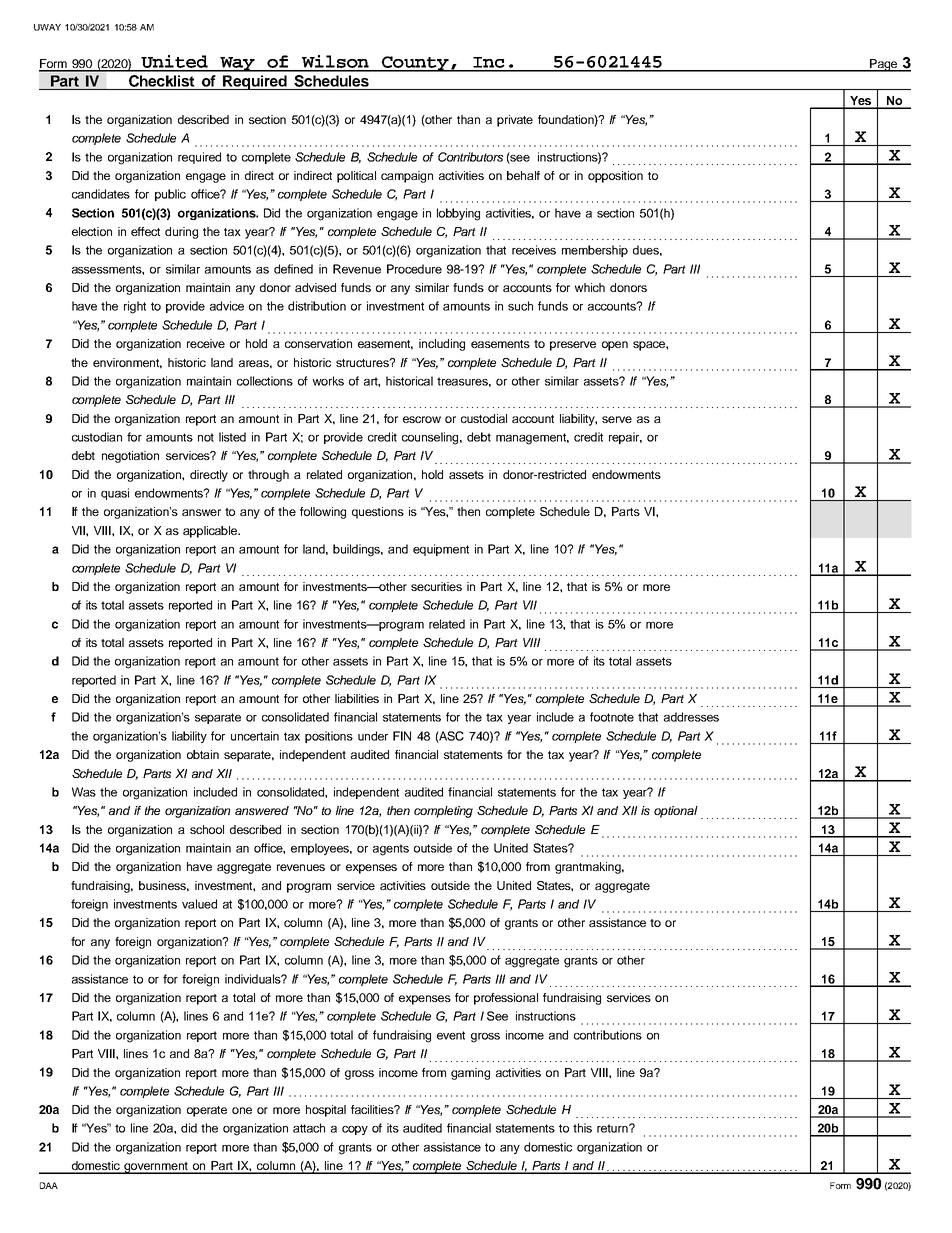  What do you see at coordinates (373, 1109) in the page?
I see `facilities` at bounding box center [373, 1109].
